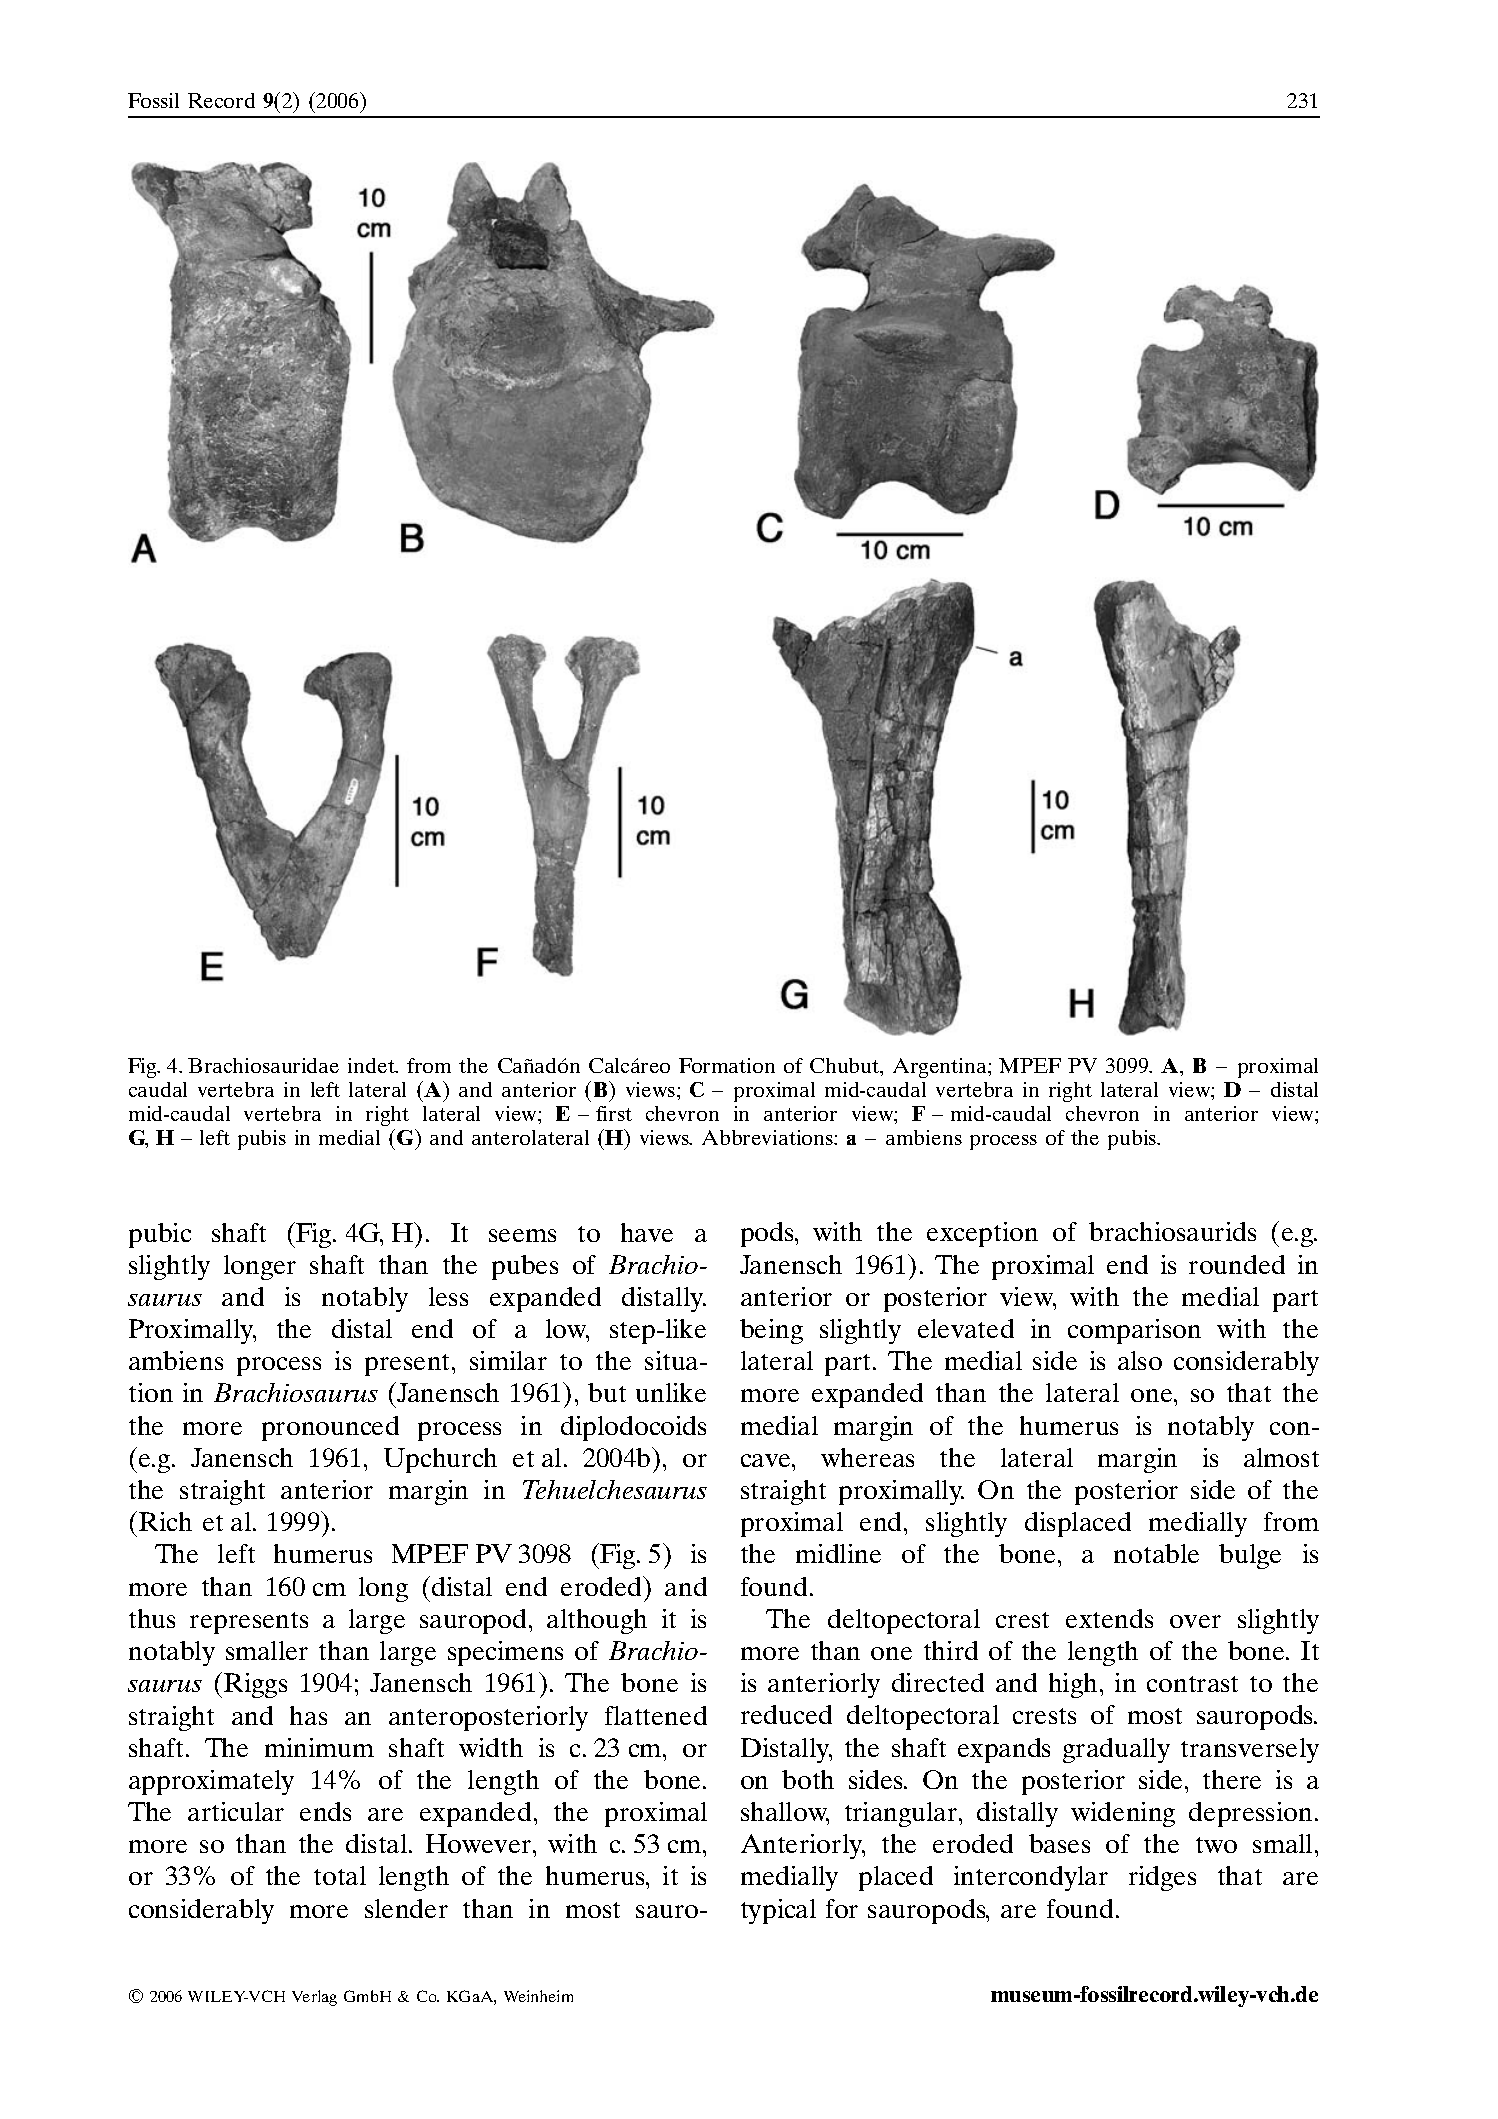 This screenshot has height=2119, width=1498. What do you see at coordinates (614, 1113) in the screenshot?
I see `first` at bounding box center [614, 1113].
